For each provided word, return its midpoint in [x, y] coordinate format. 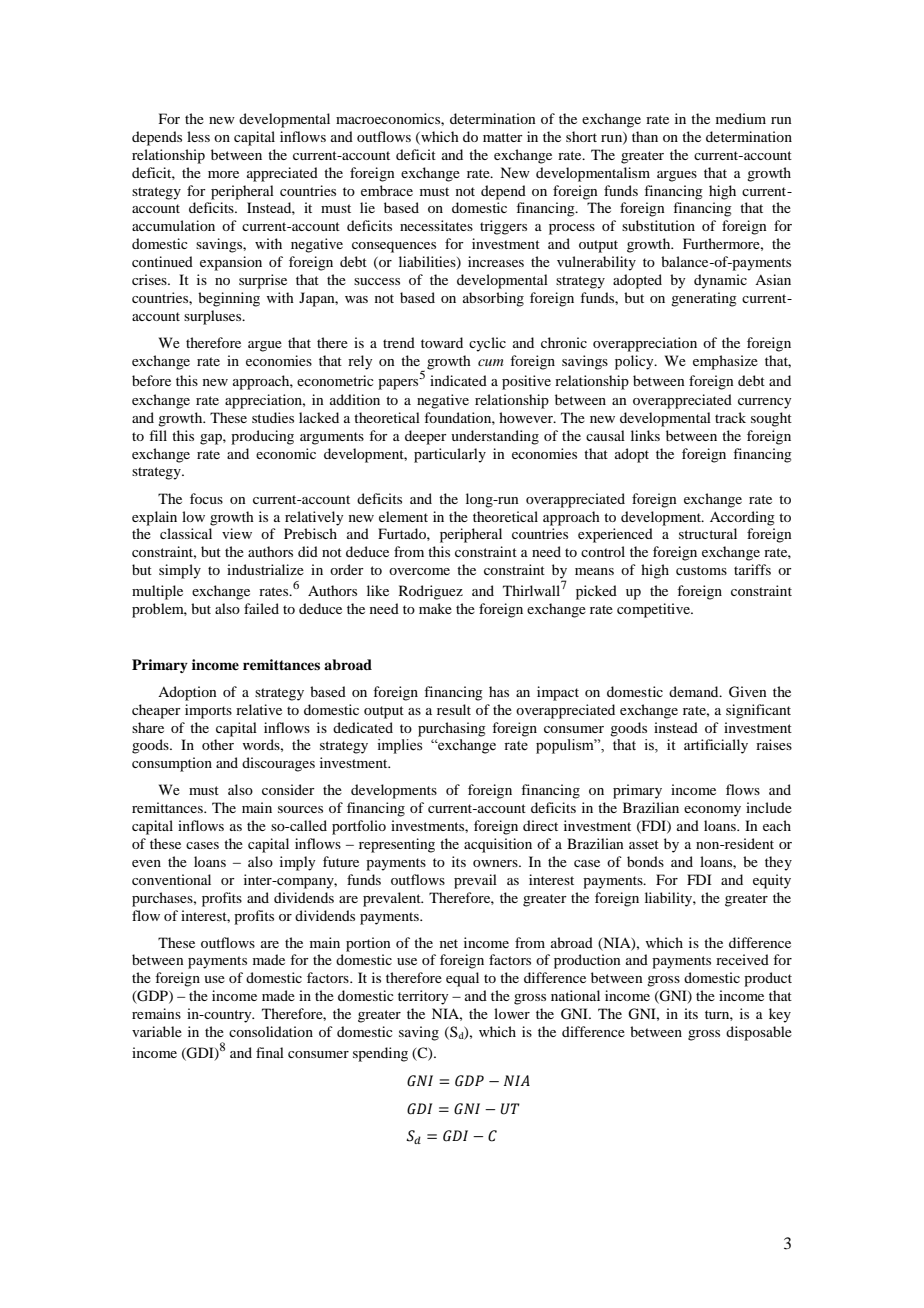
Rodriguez [431, 592]
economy [712, 811]
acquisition [498, 845]
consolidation [271, 1031]
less [198, 136]
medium [741, 118]
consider [288, 789]
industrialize [265, 569]
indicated [458, 380]
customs [701, 570]
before [151, 380]
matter [503, 137]
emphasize [725, 362]
